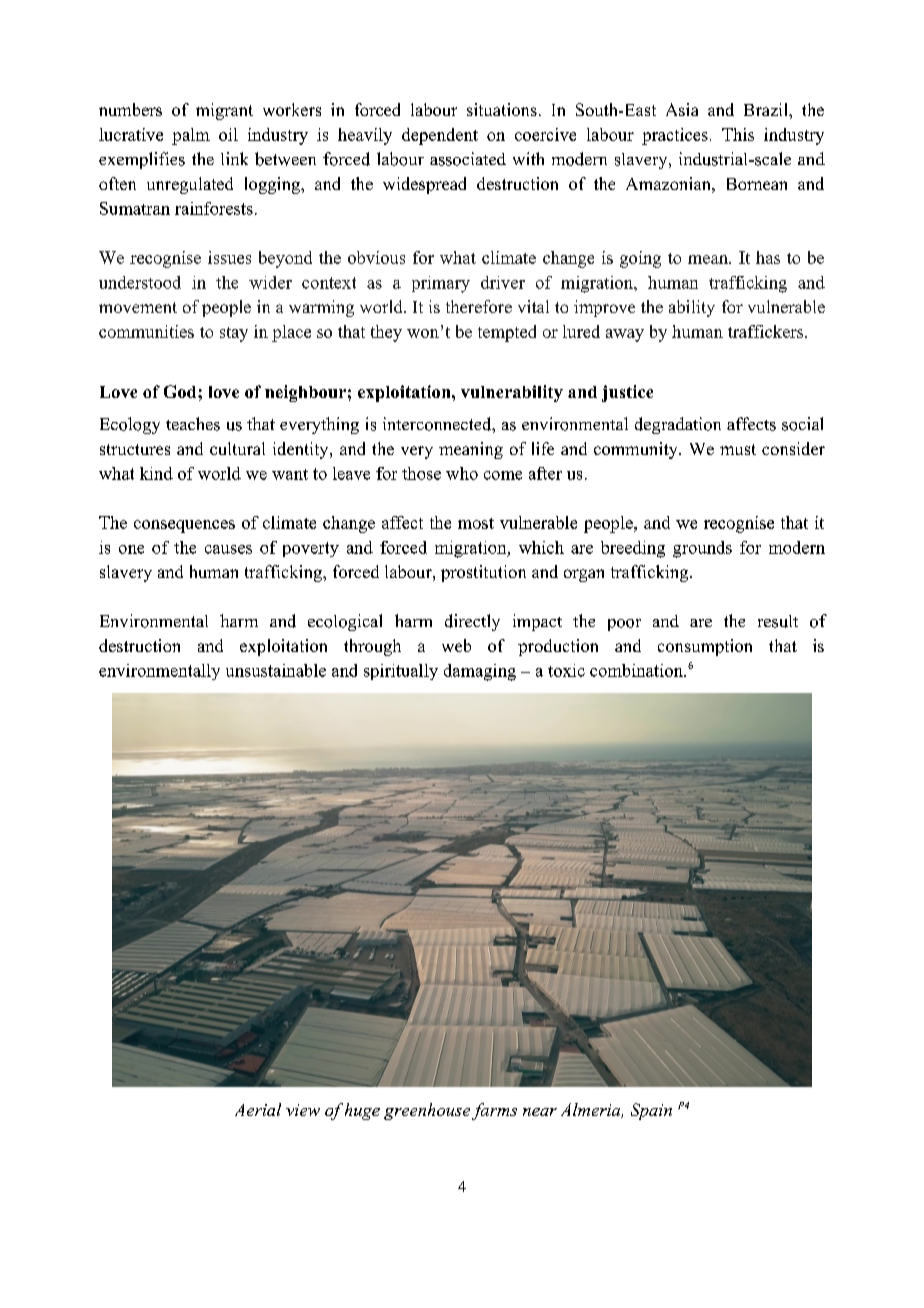 Image resolution: width=924 pixels, height=1308 pixels. Describe the element at coordinates (258, 1109) in the image. I see `Aerial` at that location.
